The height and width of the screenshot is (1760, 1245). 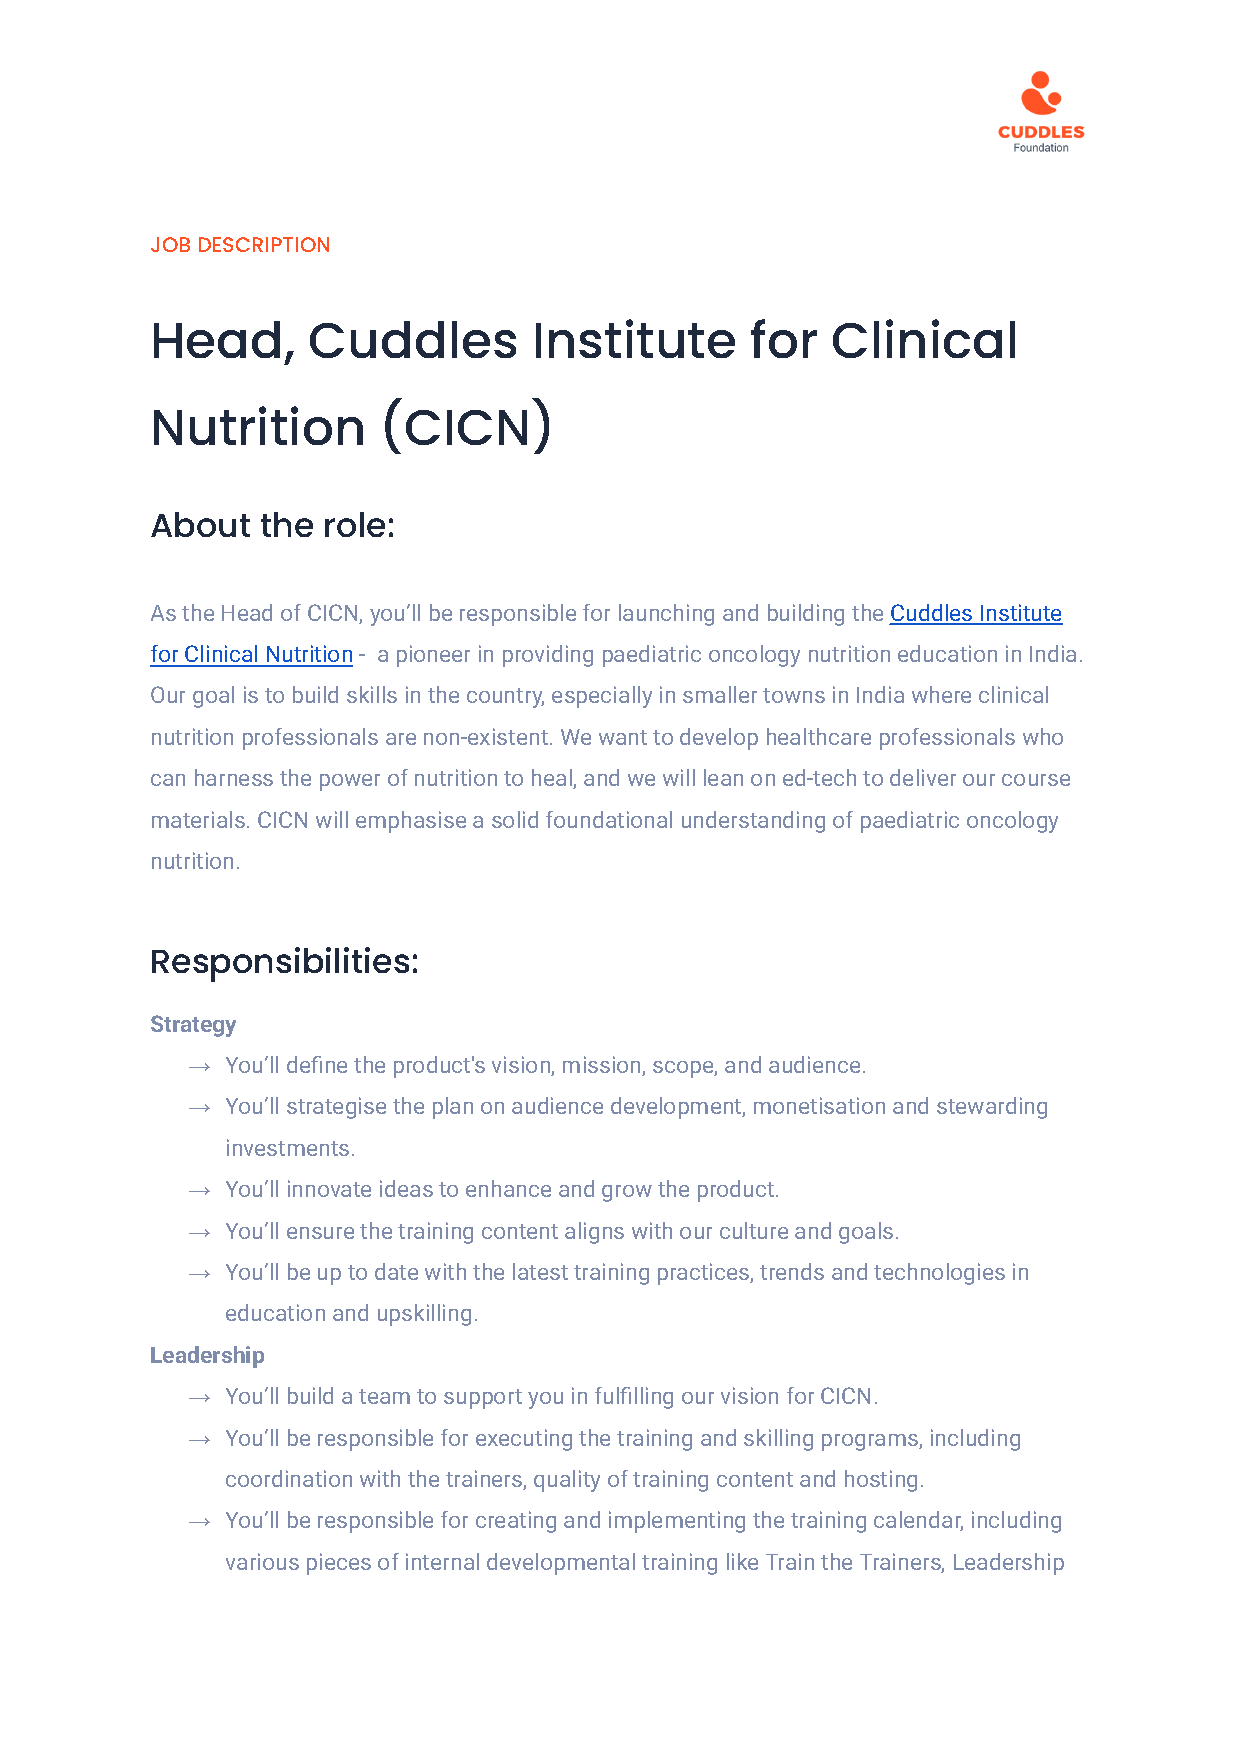 I want to click on deliver, so click(x=923, y=777).
